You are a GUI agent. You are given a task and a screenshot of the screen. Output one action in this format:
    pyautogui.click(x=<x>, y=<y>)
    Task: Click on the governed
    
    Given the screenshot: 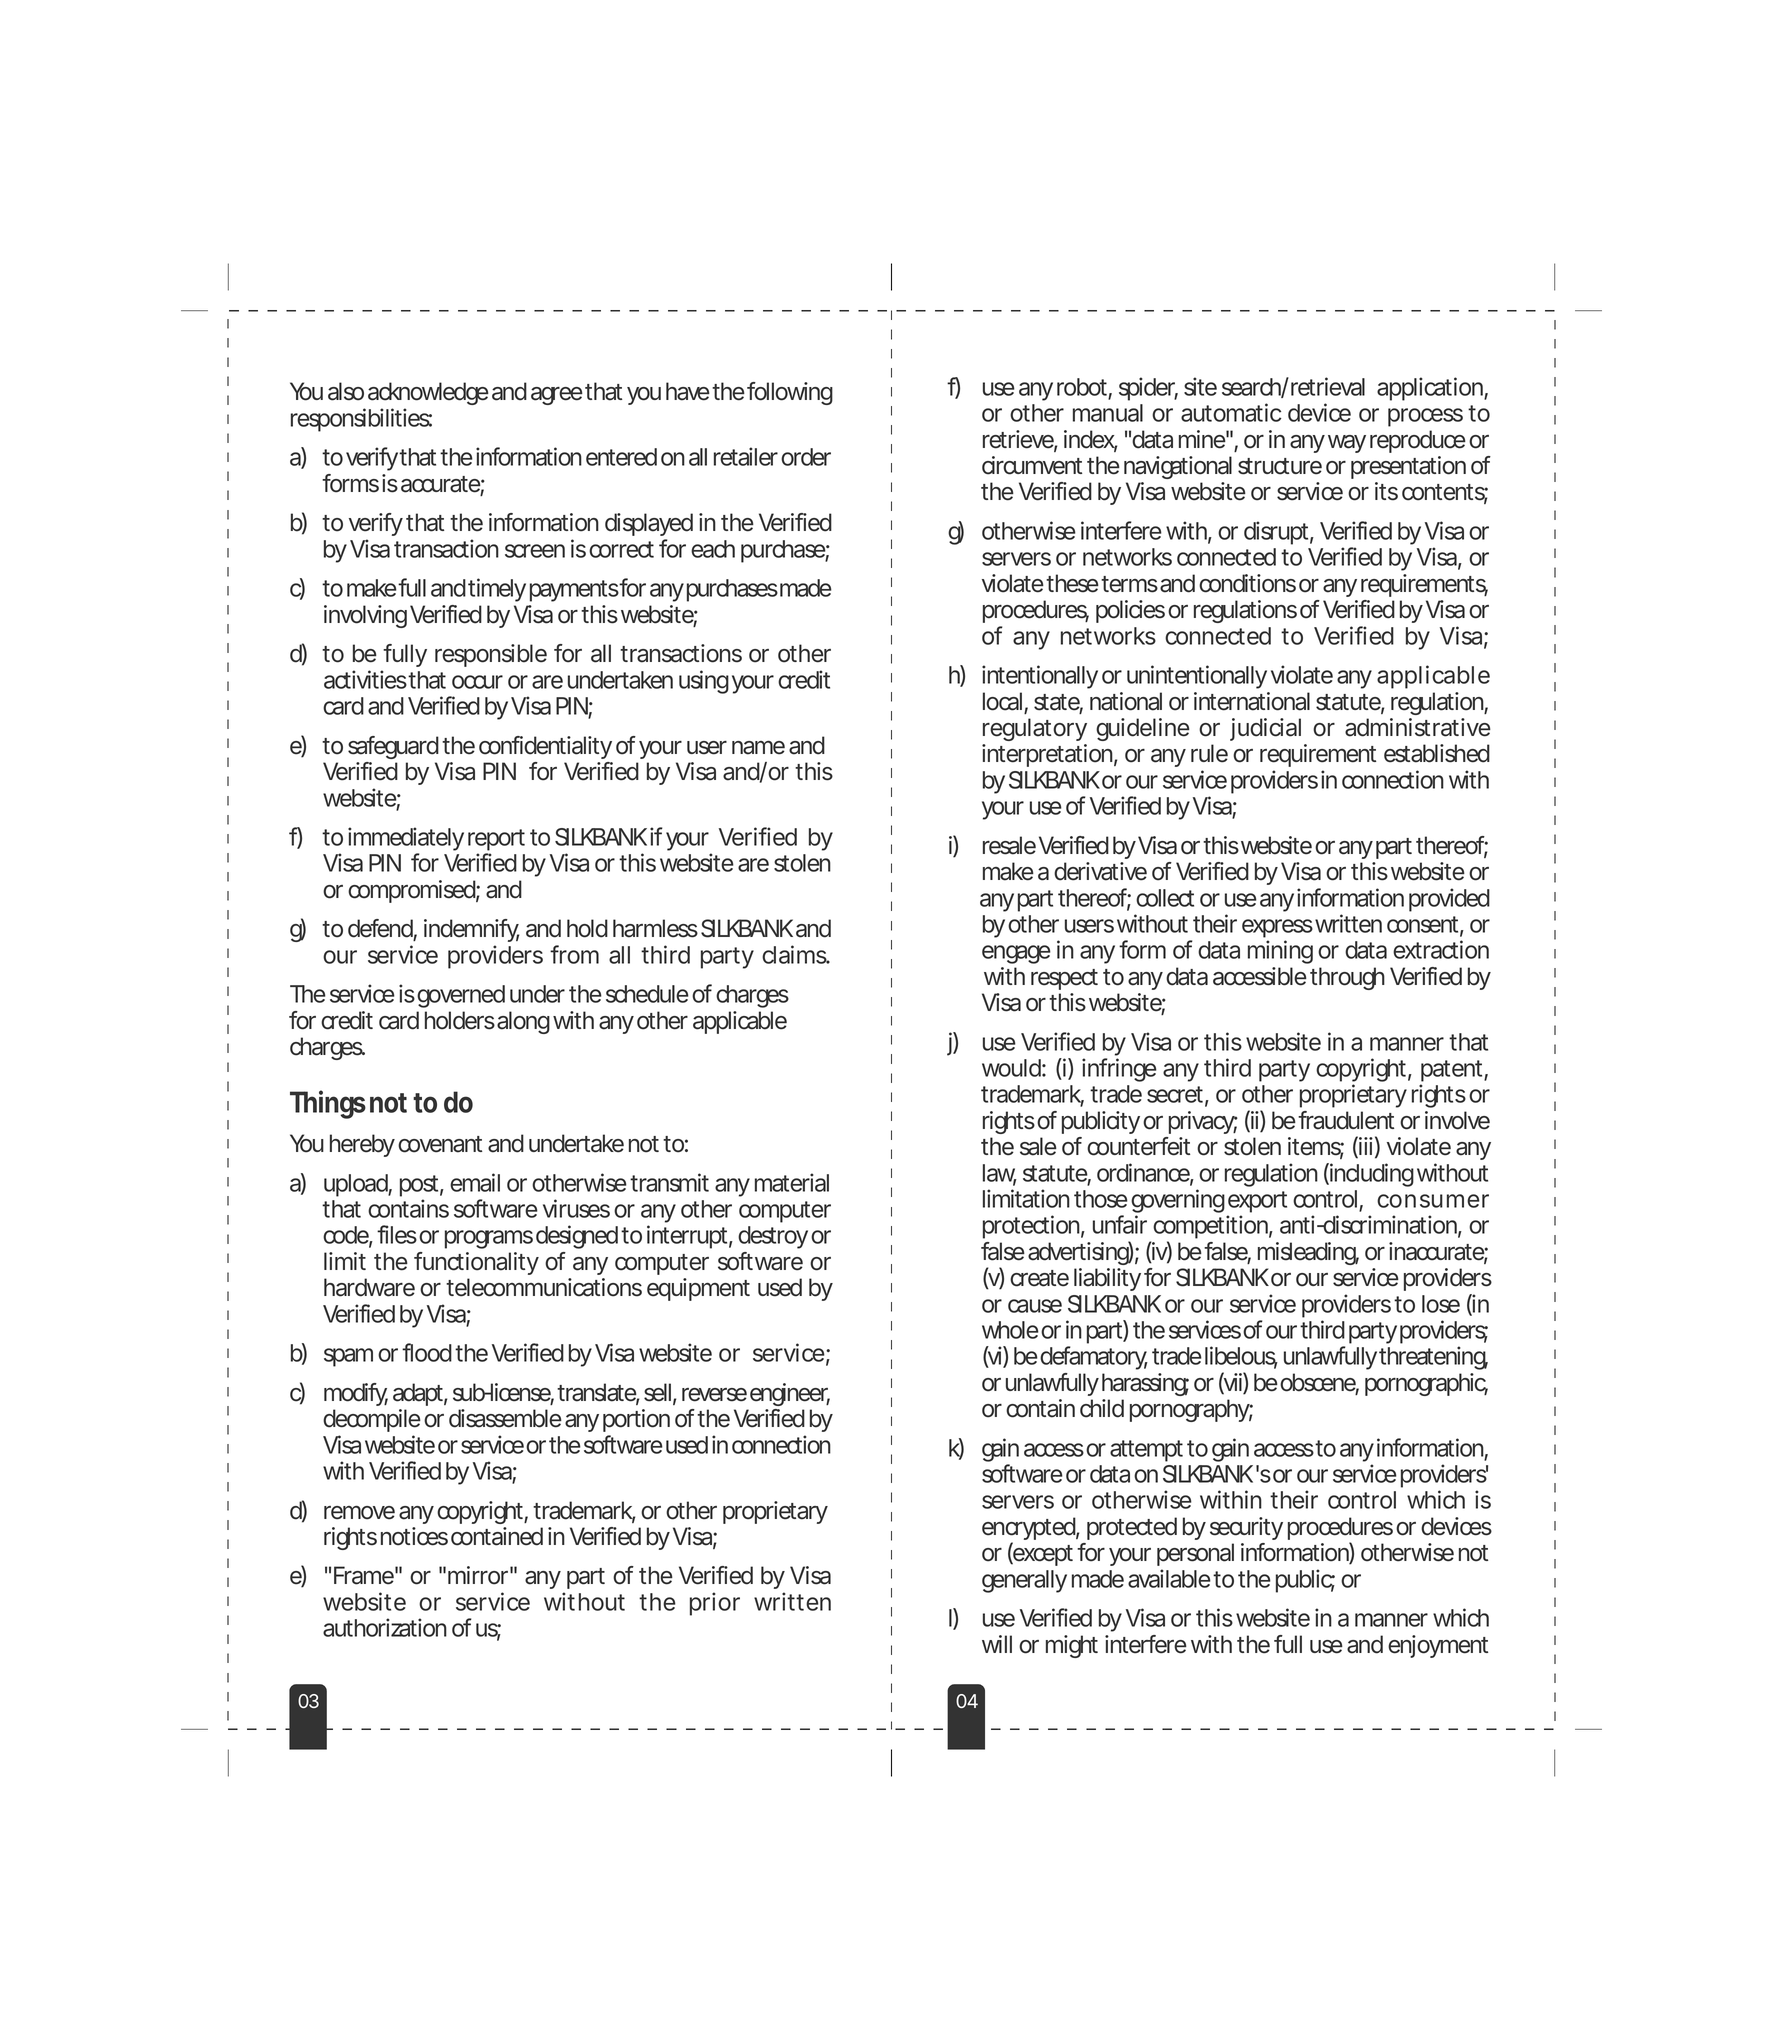 What is the action you would take?
    pyautogui.click(x=461, y=998)
